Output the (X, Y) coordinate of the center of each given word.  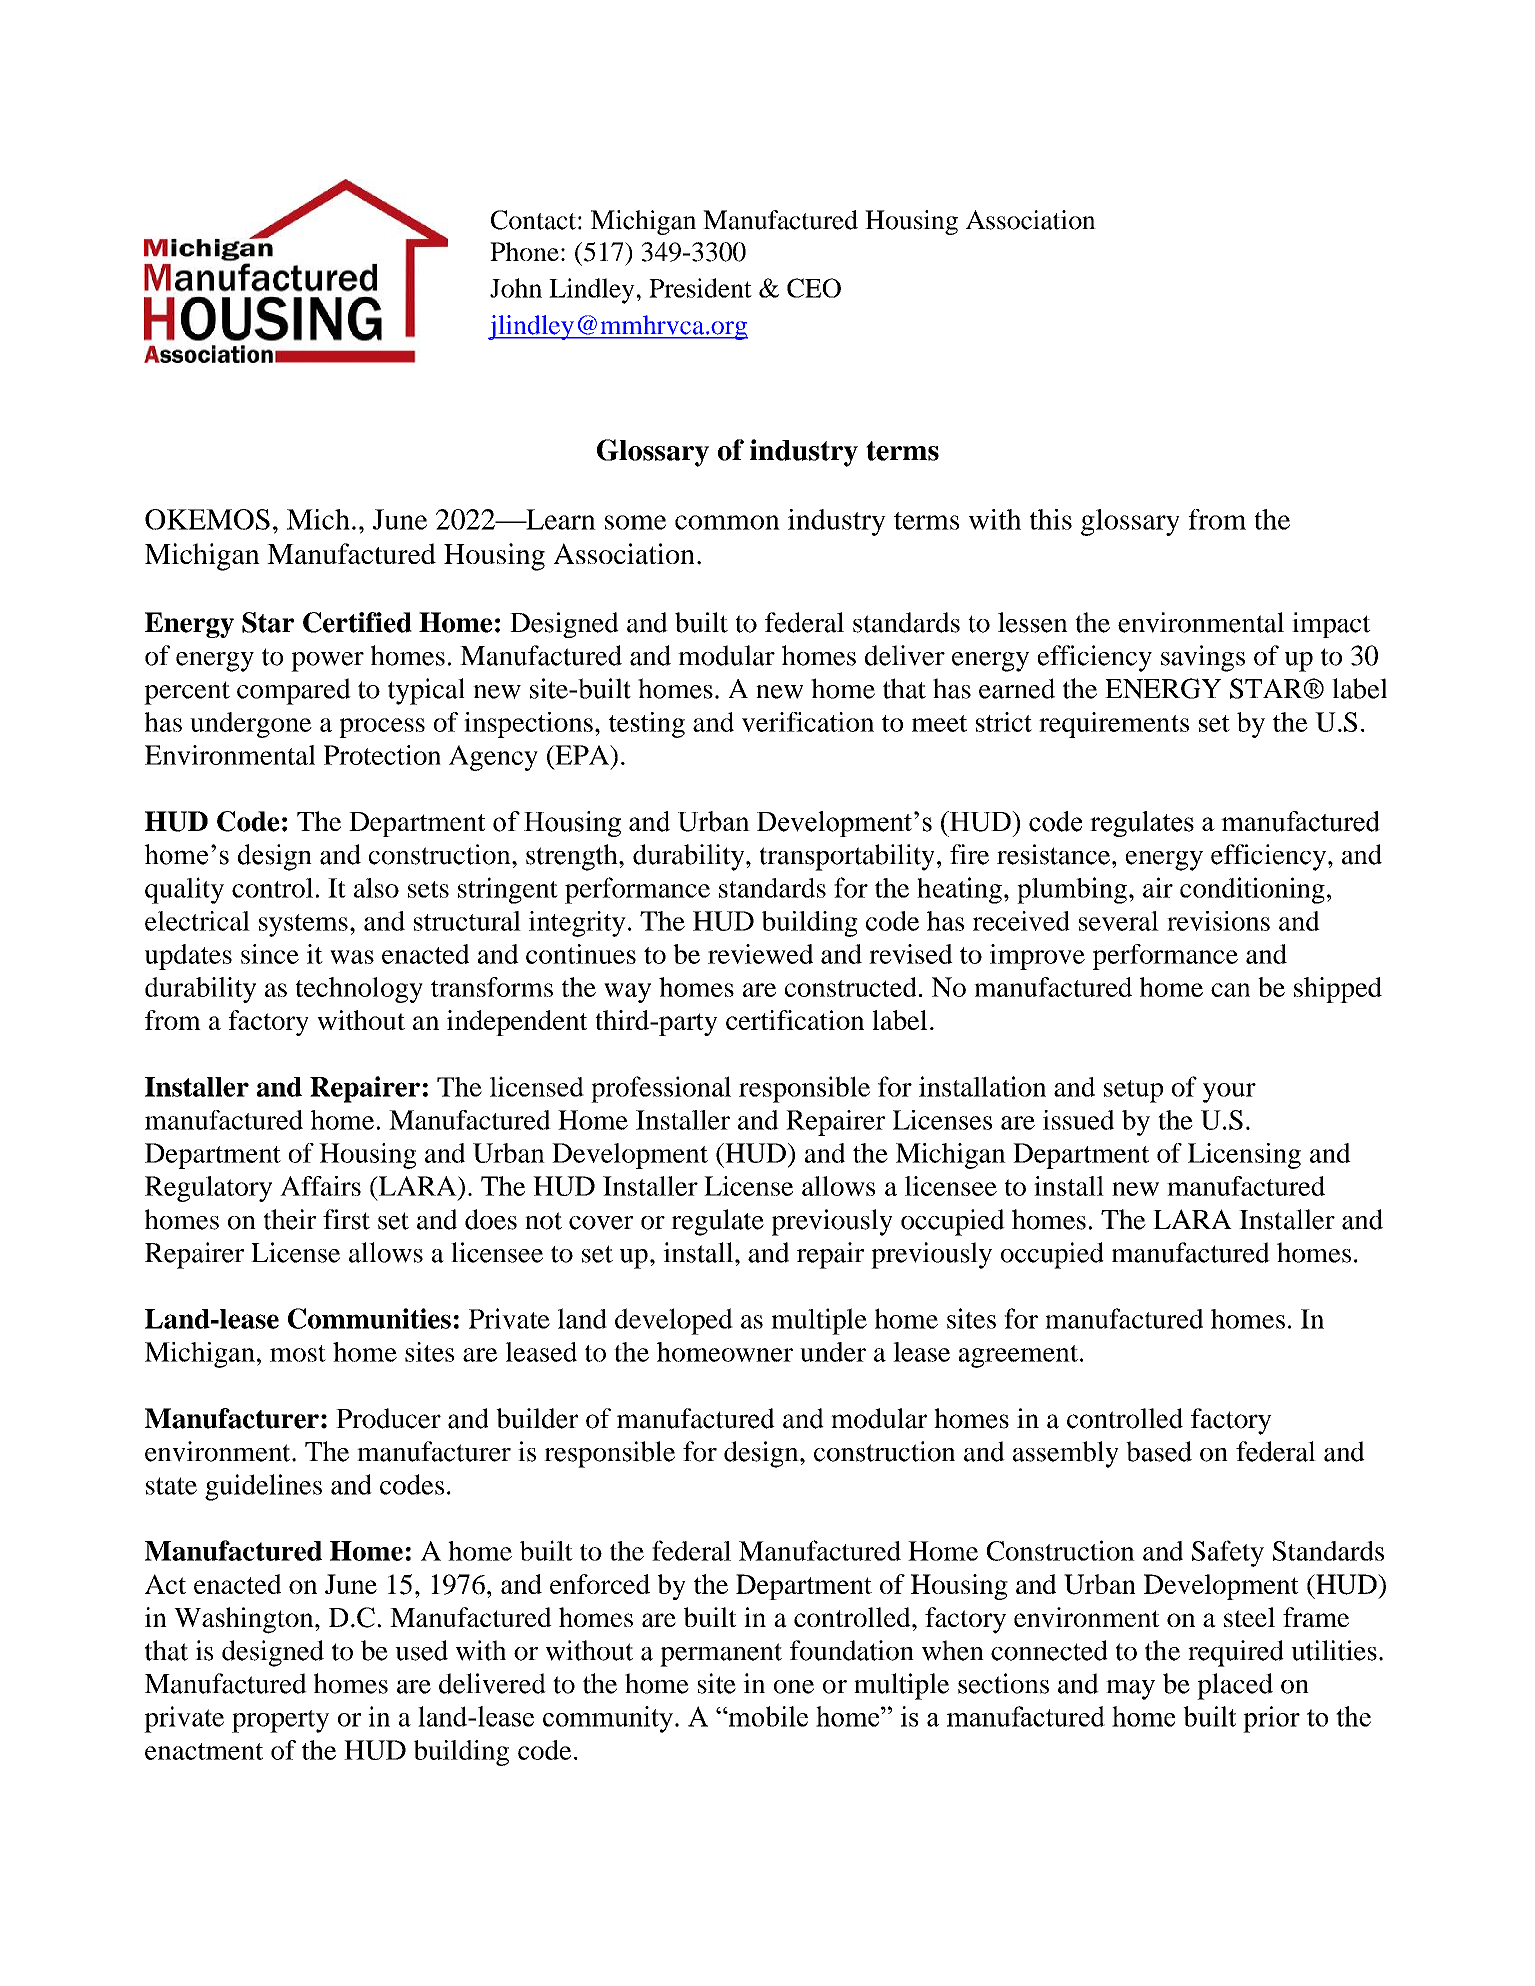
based (1159, 1451)
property (280, 1721)
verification (808, 722)
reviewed (760, 954)
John (516, 288)
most (298, 1353)
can (1230, 990)
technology (359, 990)
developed (674, 1321)
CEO (814, 288)
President (700, 288)
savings (1203, 658)
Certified (357, 622)
